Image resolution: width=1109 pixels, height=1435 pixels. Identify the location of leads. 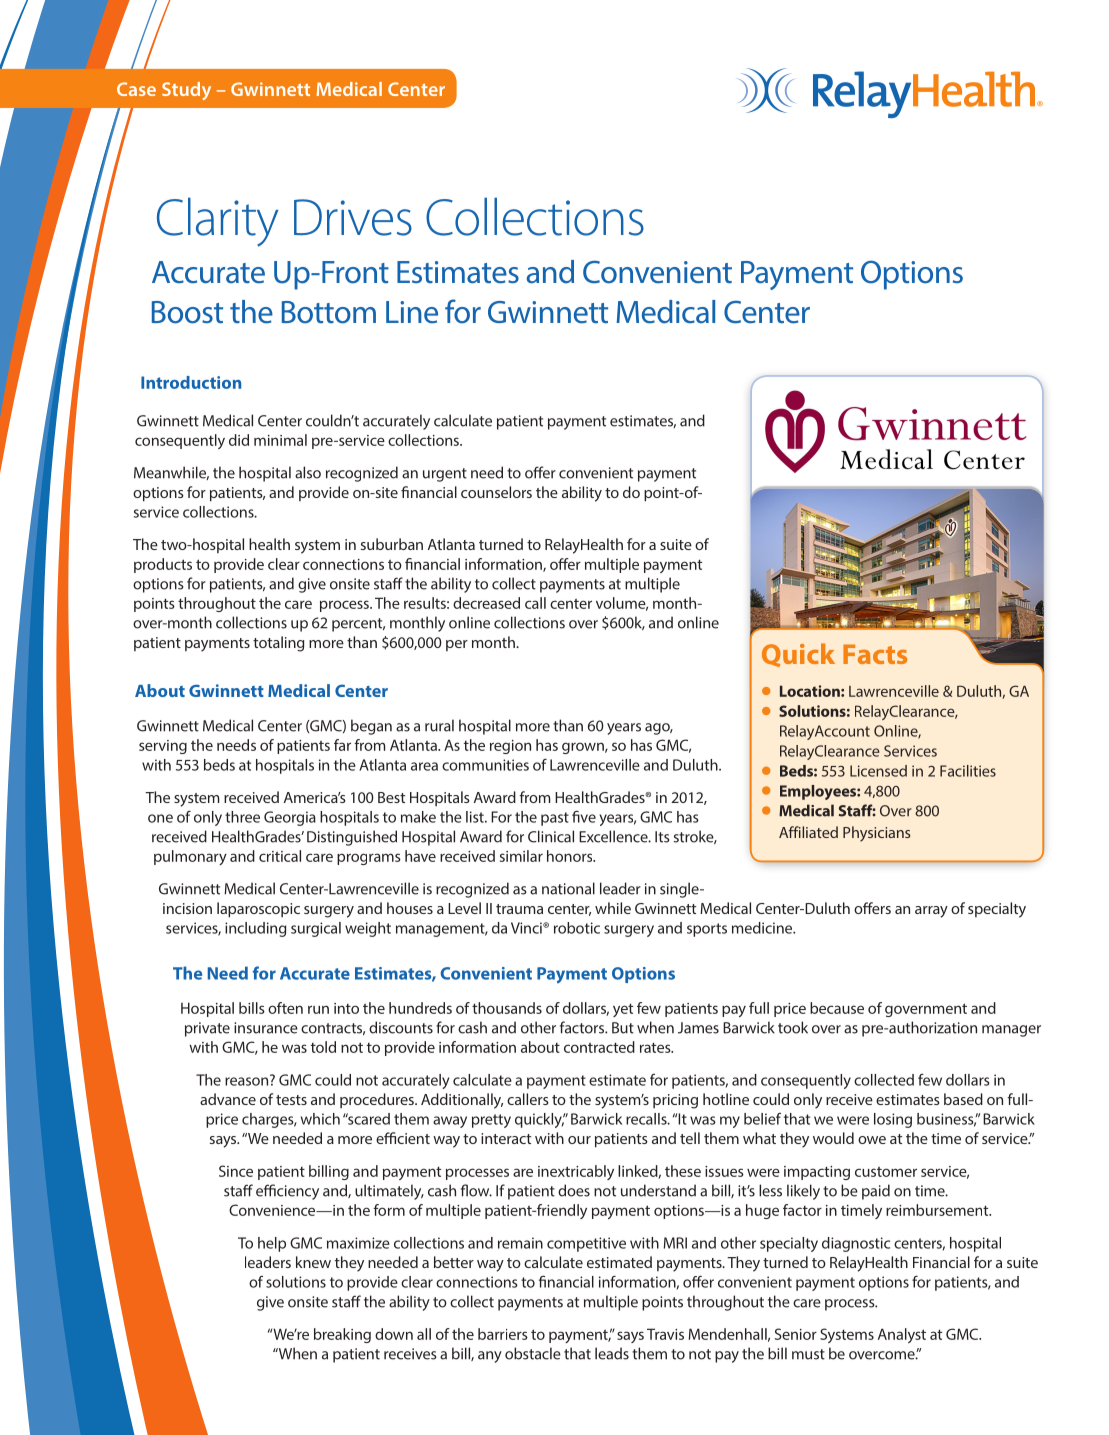
(612, 1353).
